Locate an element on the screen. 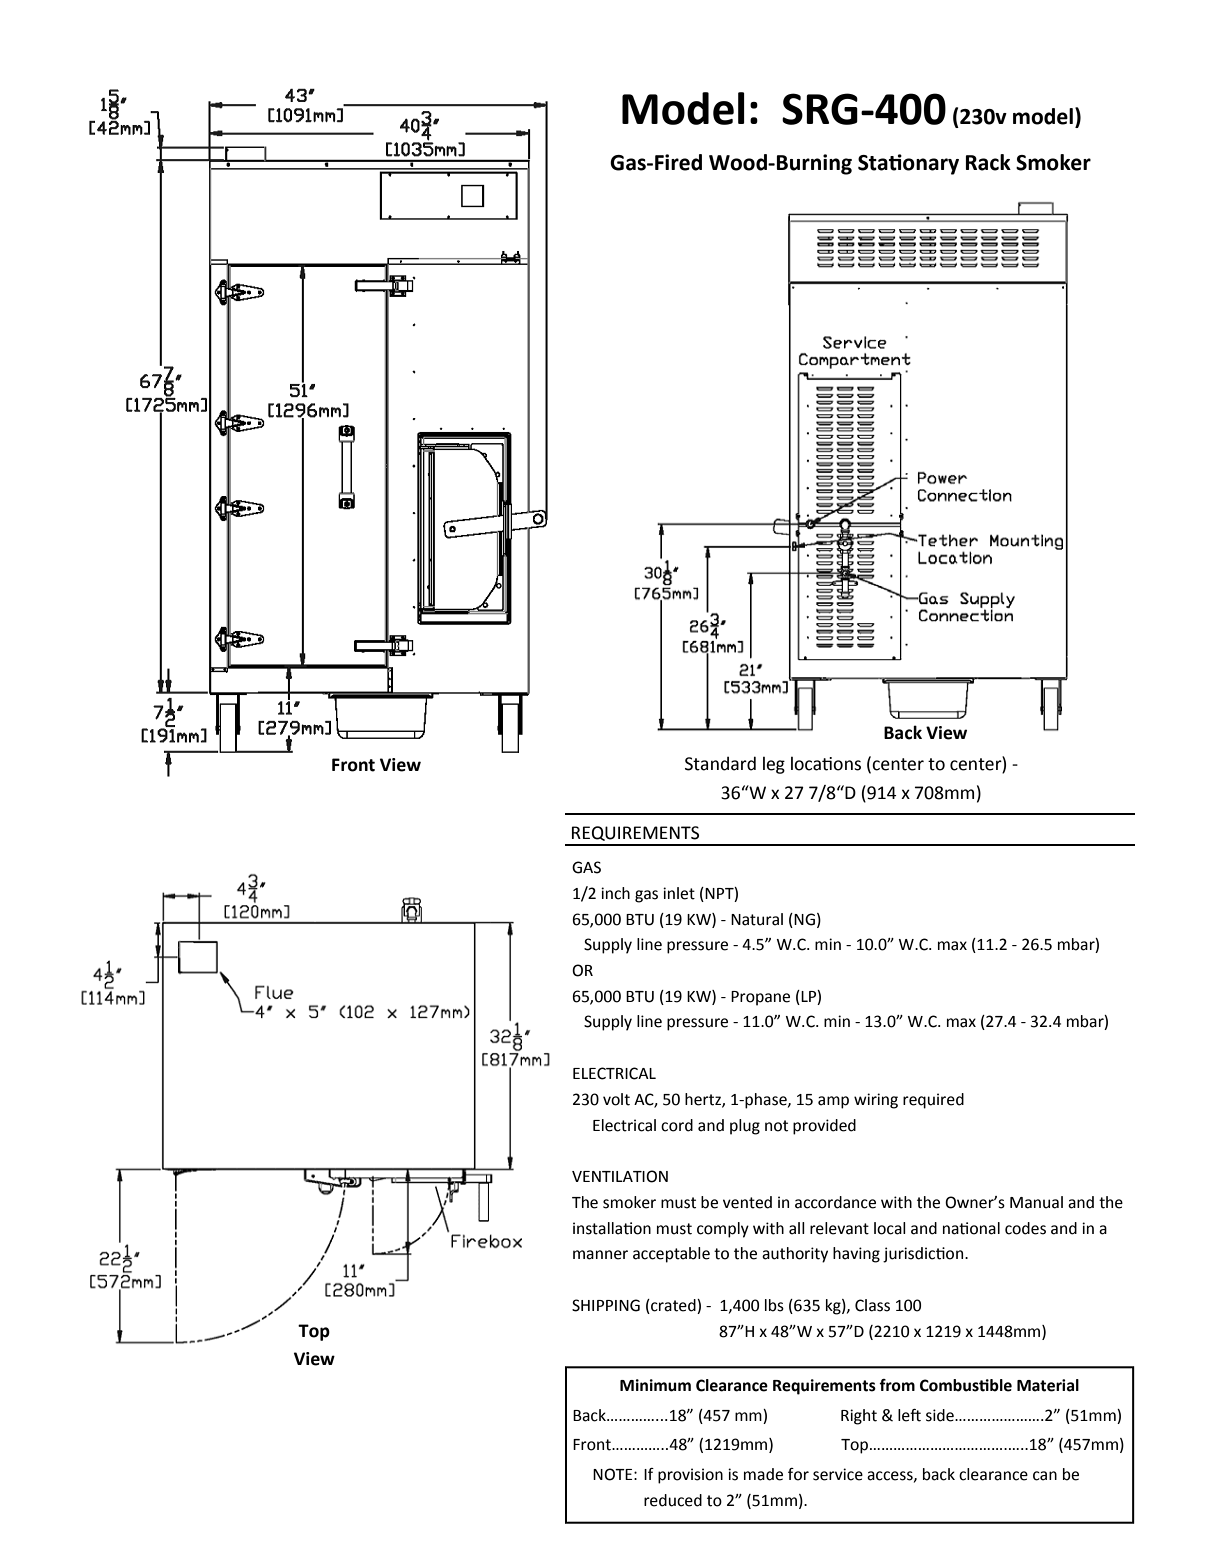 The width and height of the screenshot is (1206, 1560). service is located at coordinates (838, 1474).
